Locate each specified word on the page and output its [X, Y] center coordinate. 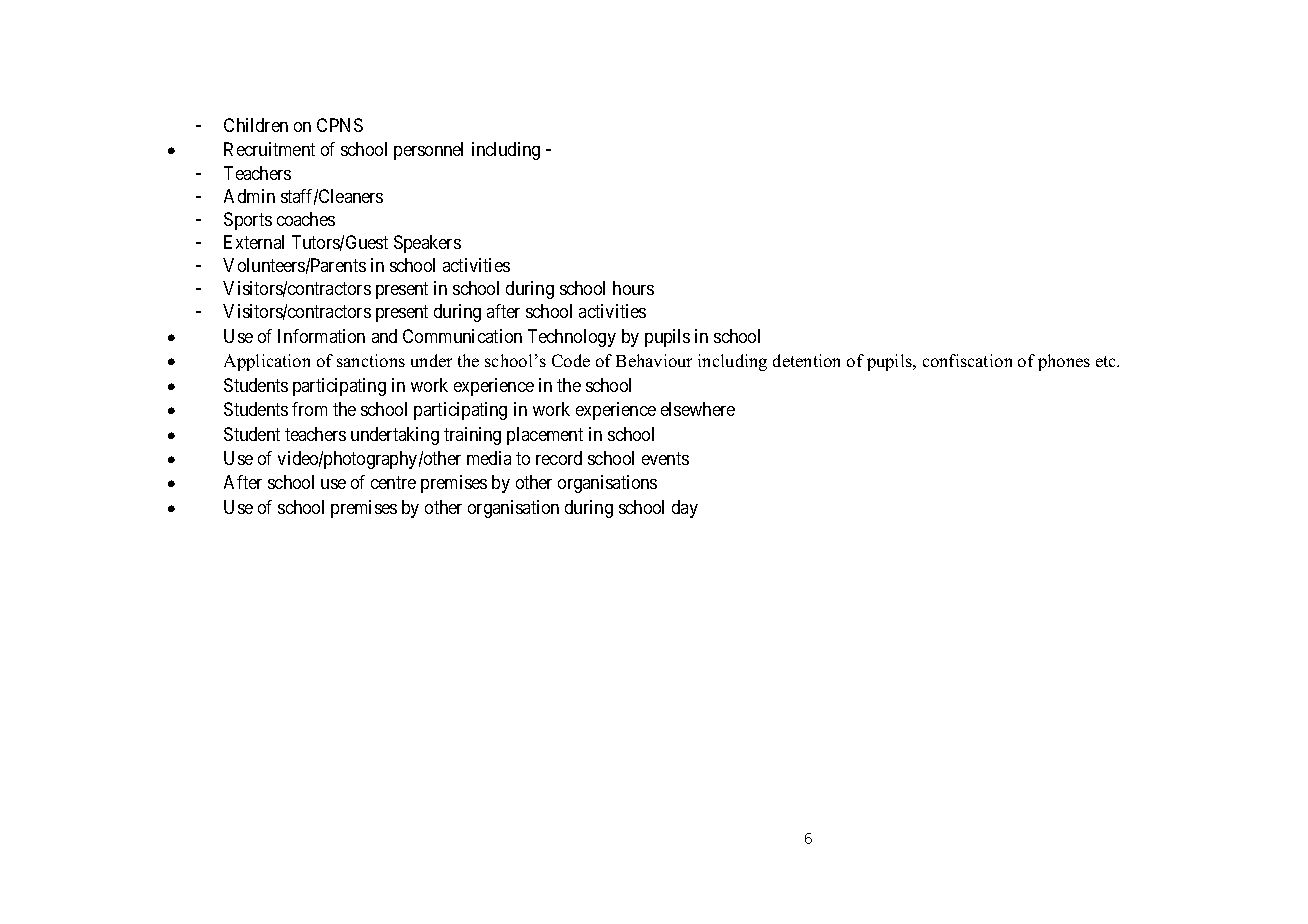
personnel [428, 151]
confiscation [967, 360]
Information [321, 336]
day [685, 509]
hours [633, 288]
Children [256, 125]
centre [393, 483]
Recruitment [269, 149]
